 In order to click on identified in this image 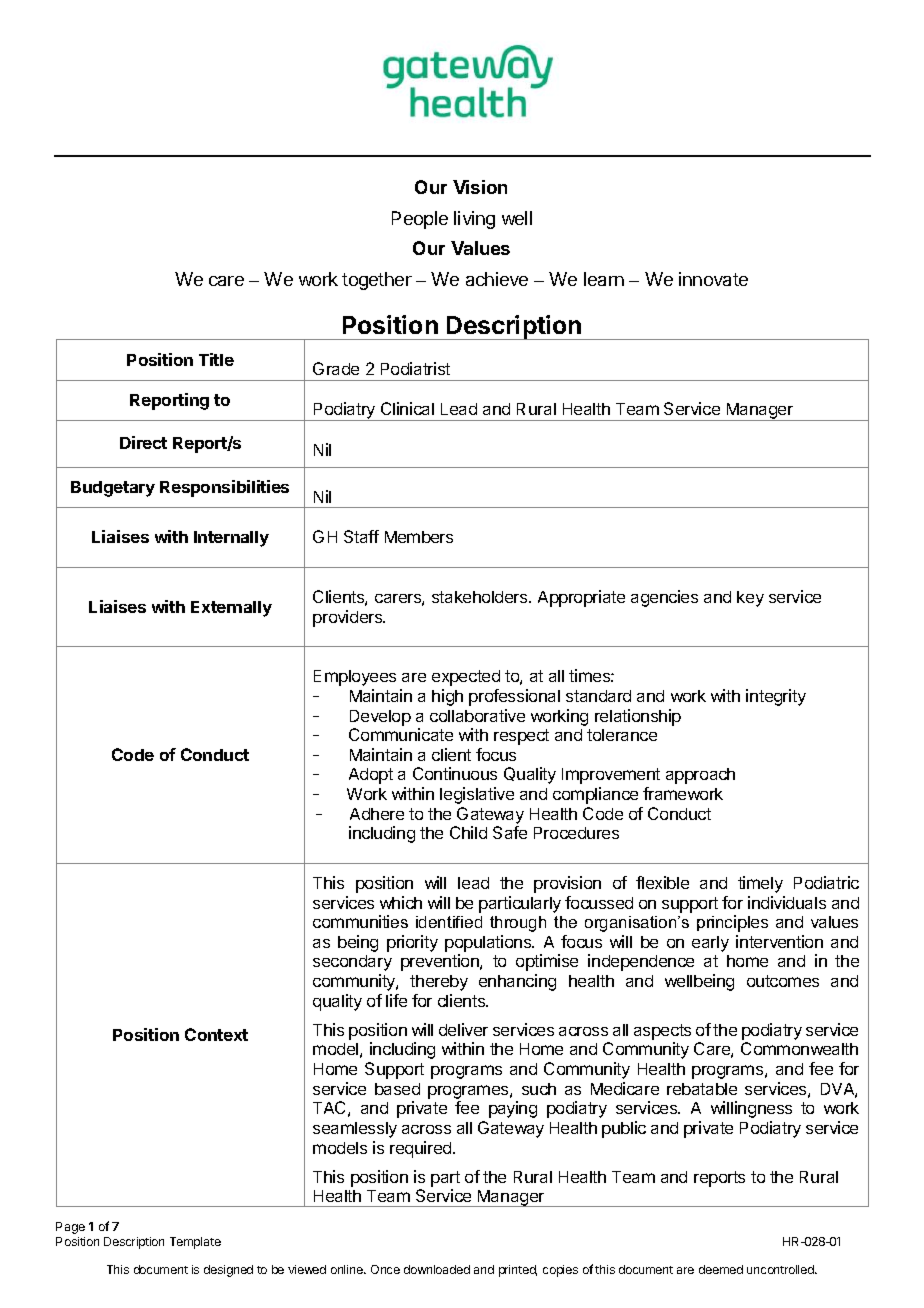, I will do `click(449, 922)`.
